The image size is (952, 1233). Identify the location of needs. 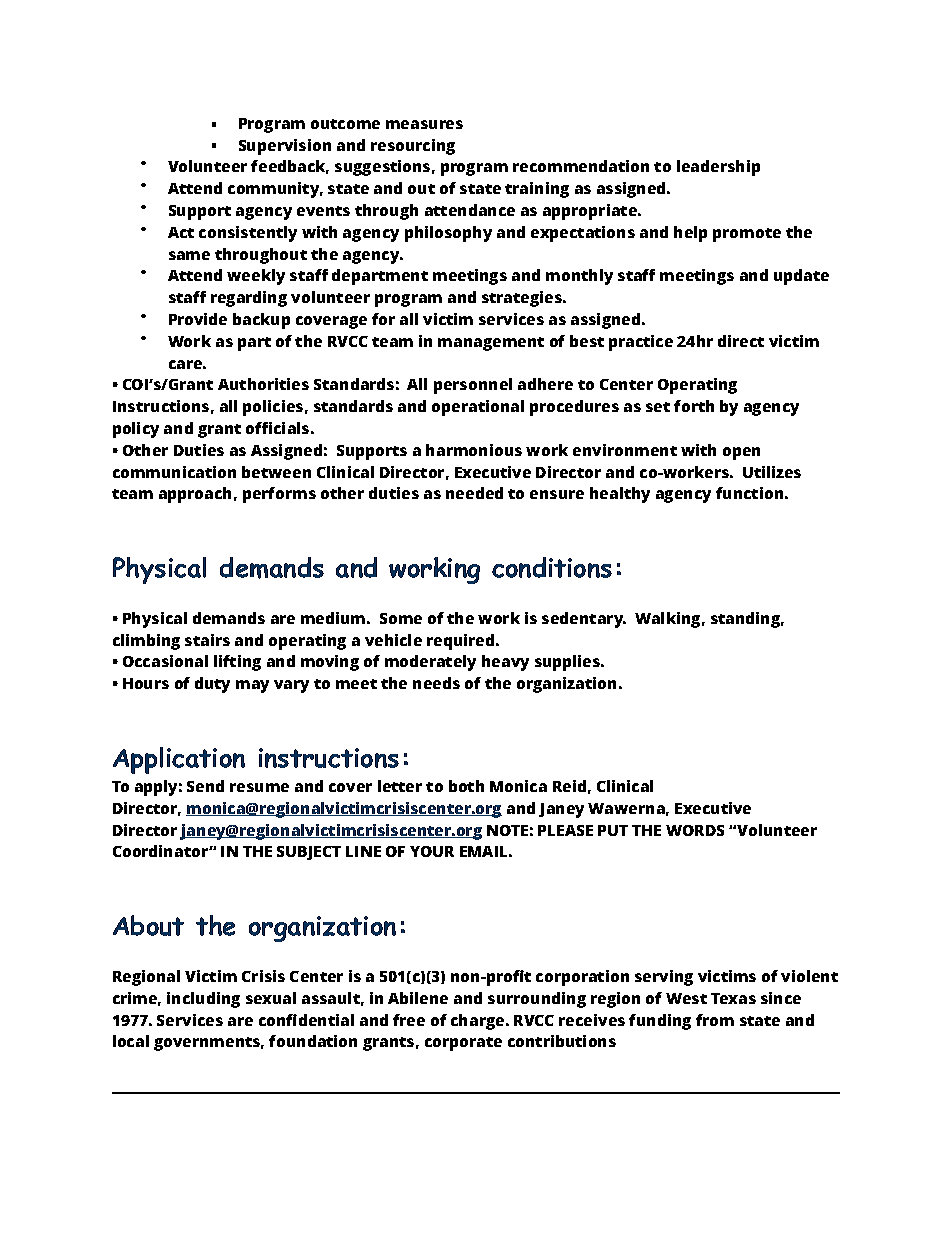
(436, 683).
